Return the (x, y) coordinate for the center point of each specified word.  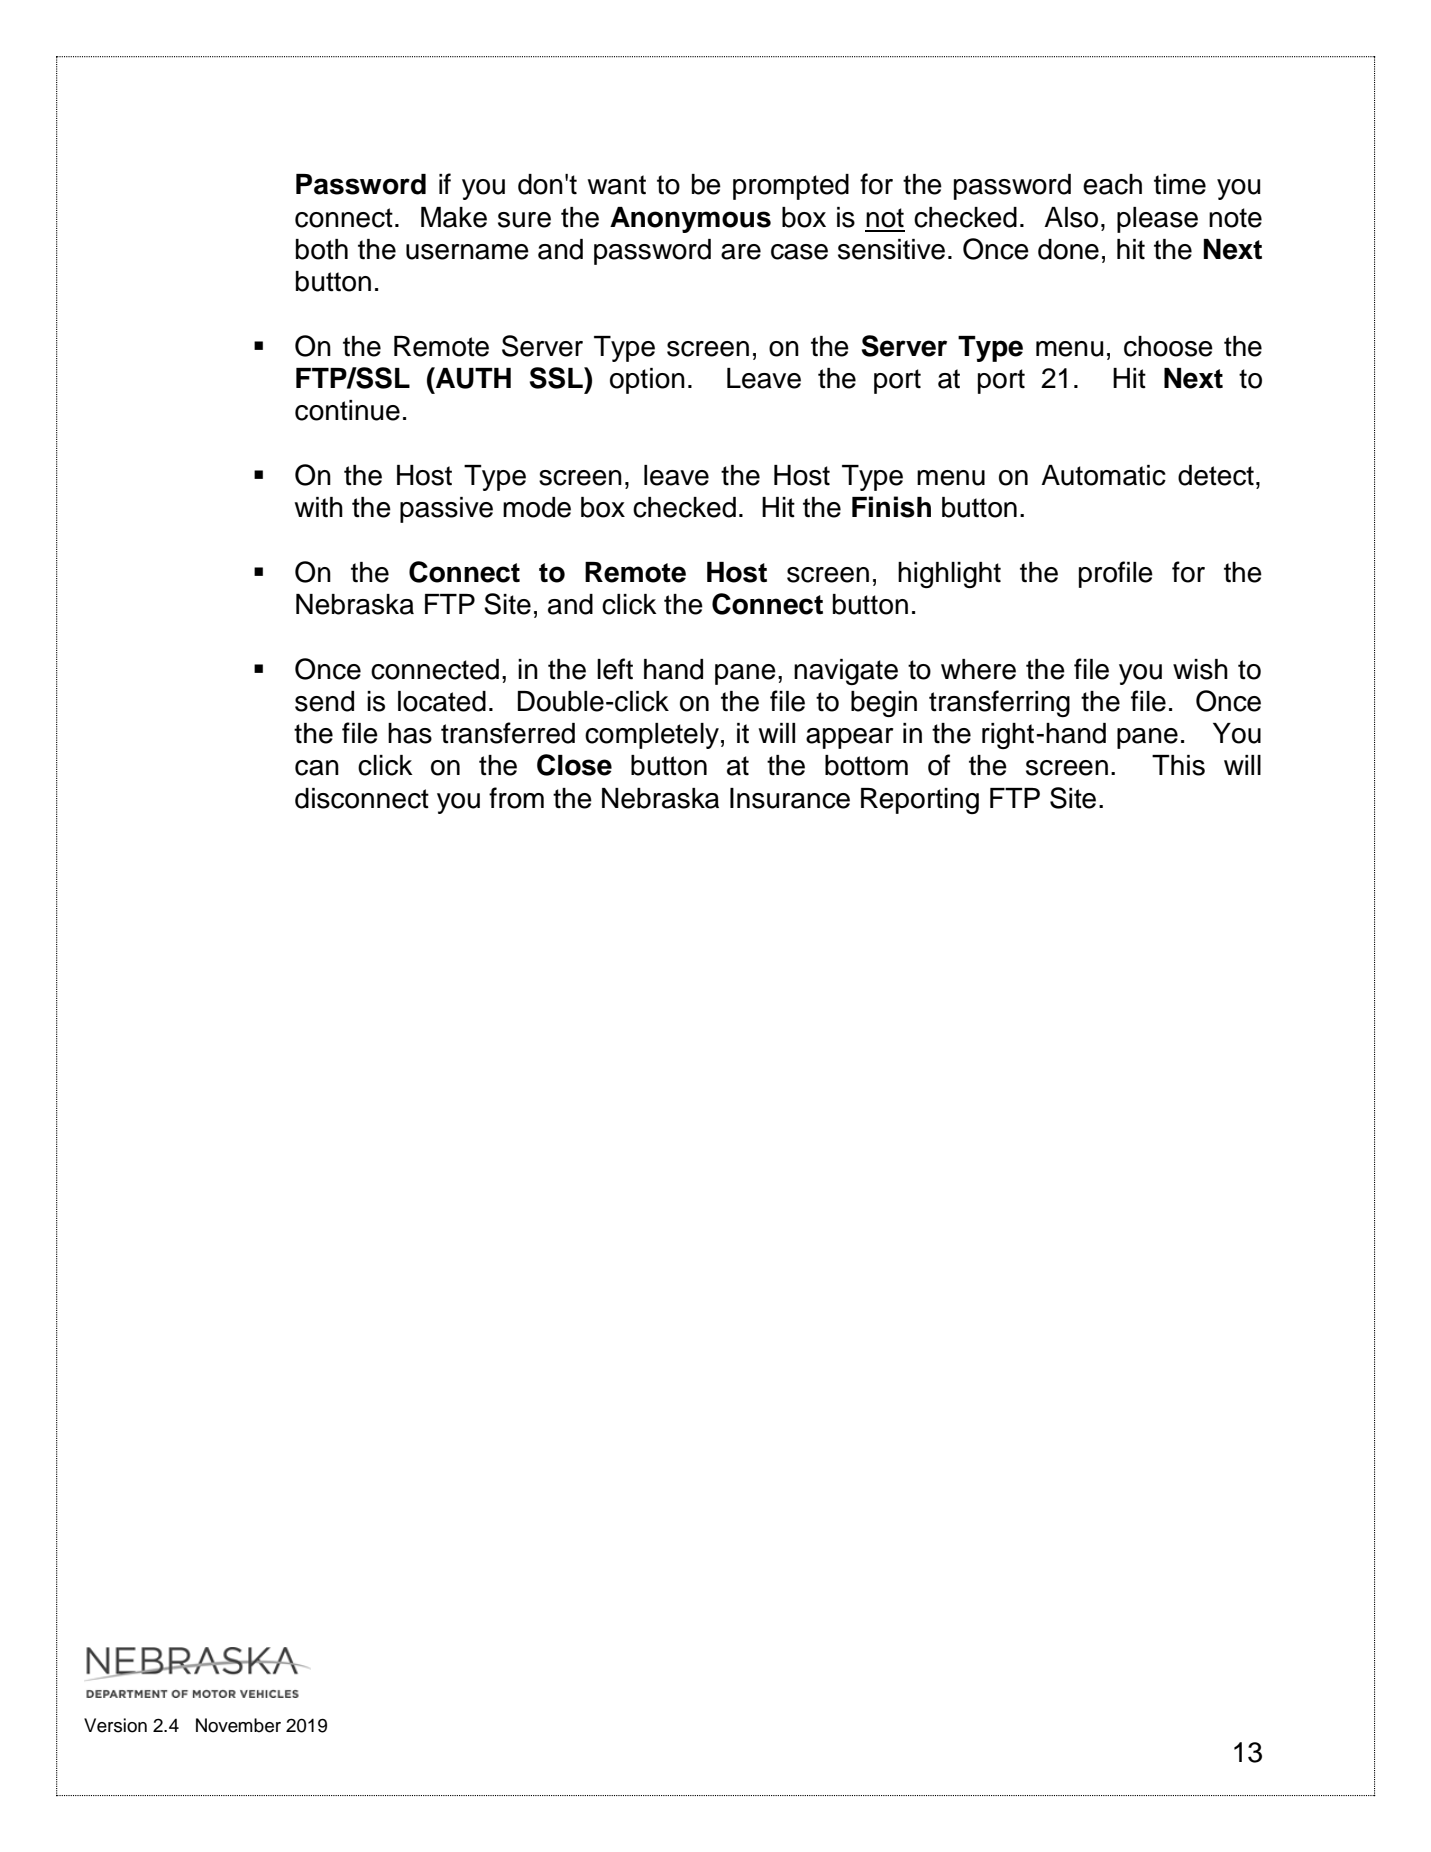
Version (115, 1725)
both (322, 249)
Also (1071, 217)
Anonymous (690, 220)
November (238, 1725)
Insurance (790, 798)
